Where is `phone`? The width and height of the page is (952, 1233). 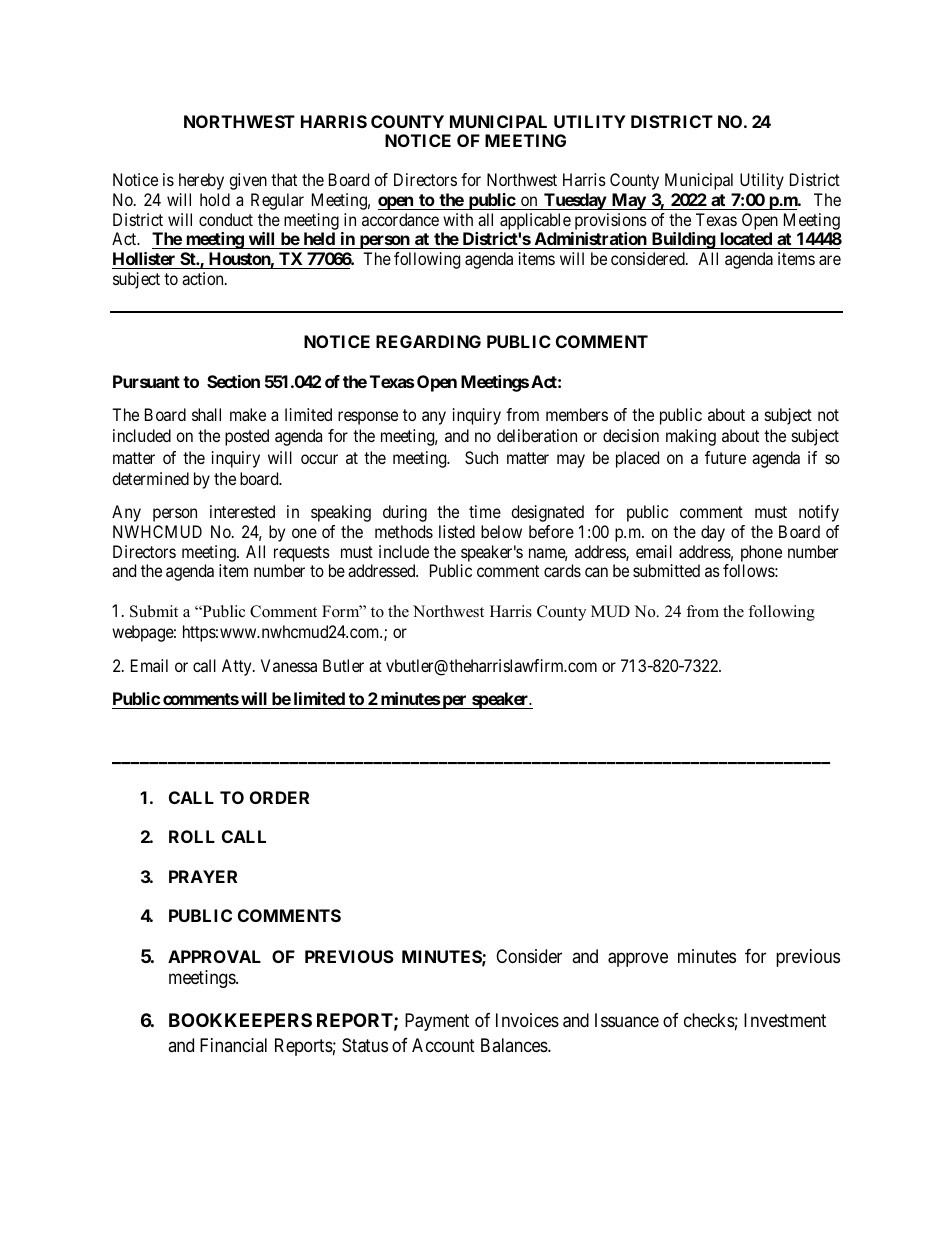
phone is located at coordinates (760, 555).
